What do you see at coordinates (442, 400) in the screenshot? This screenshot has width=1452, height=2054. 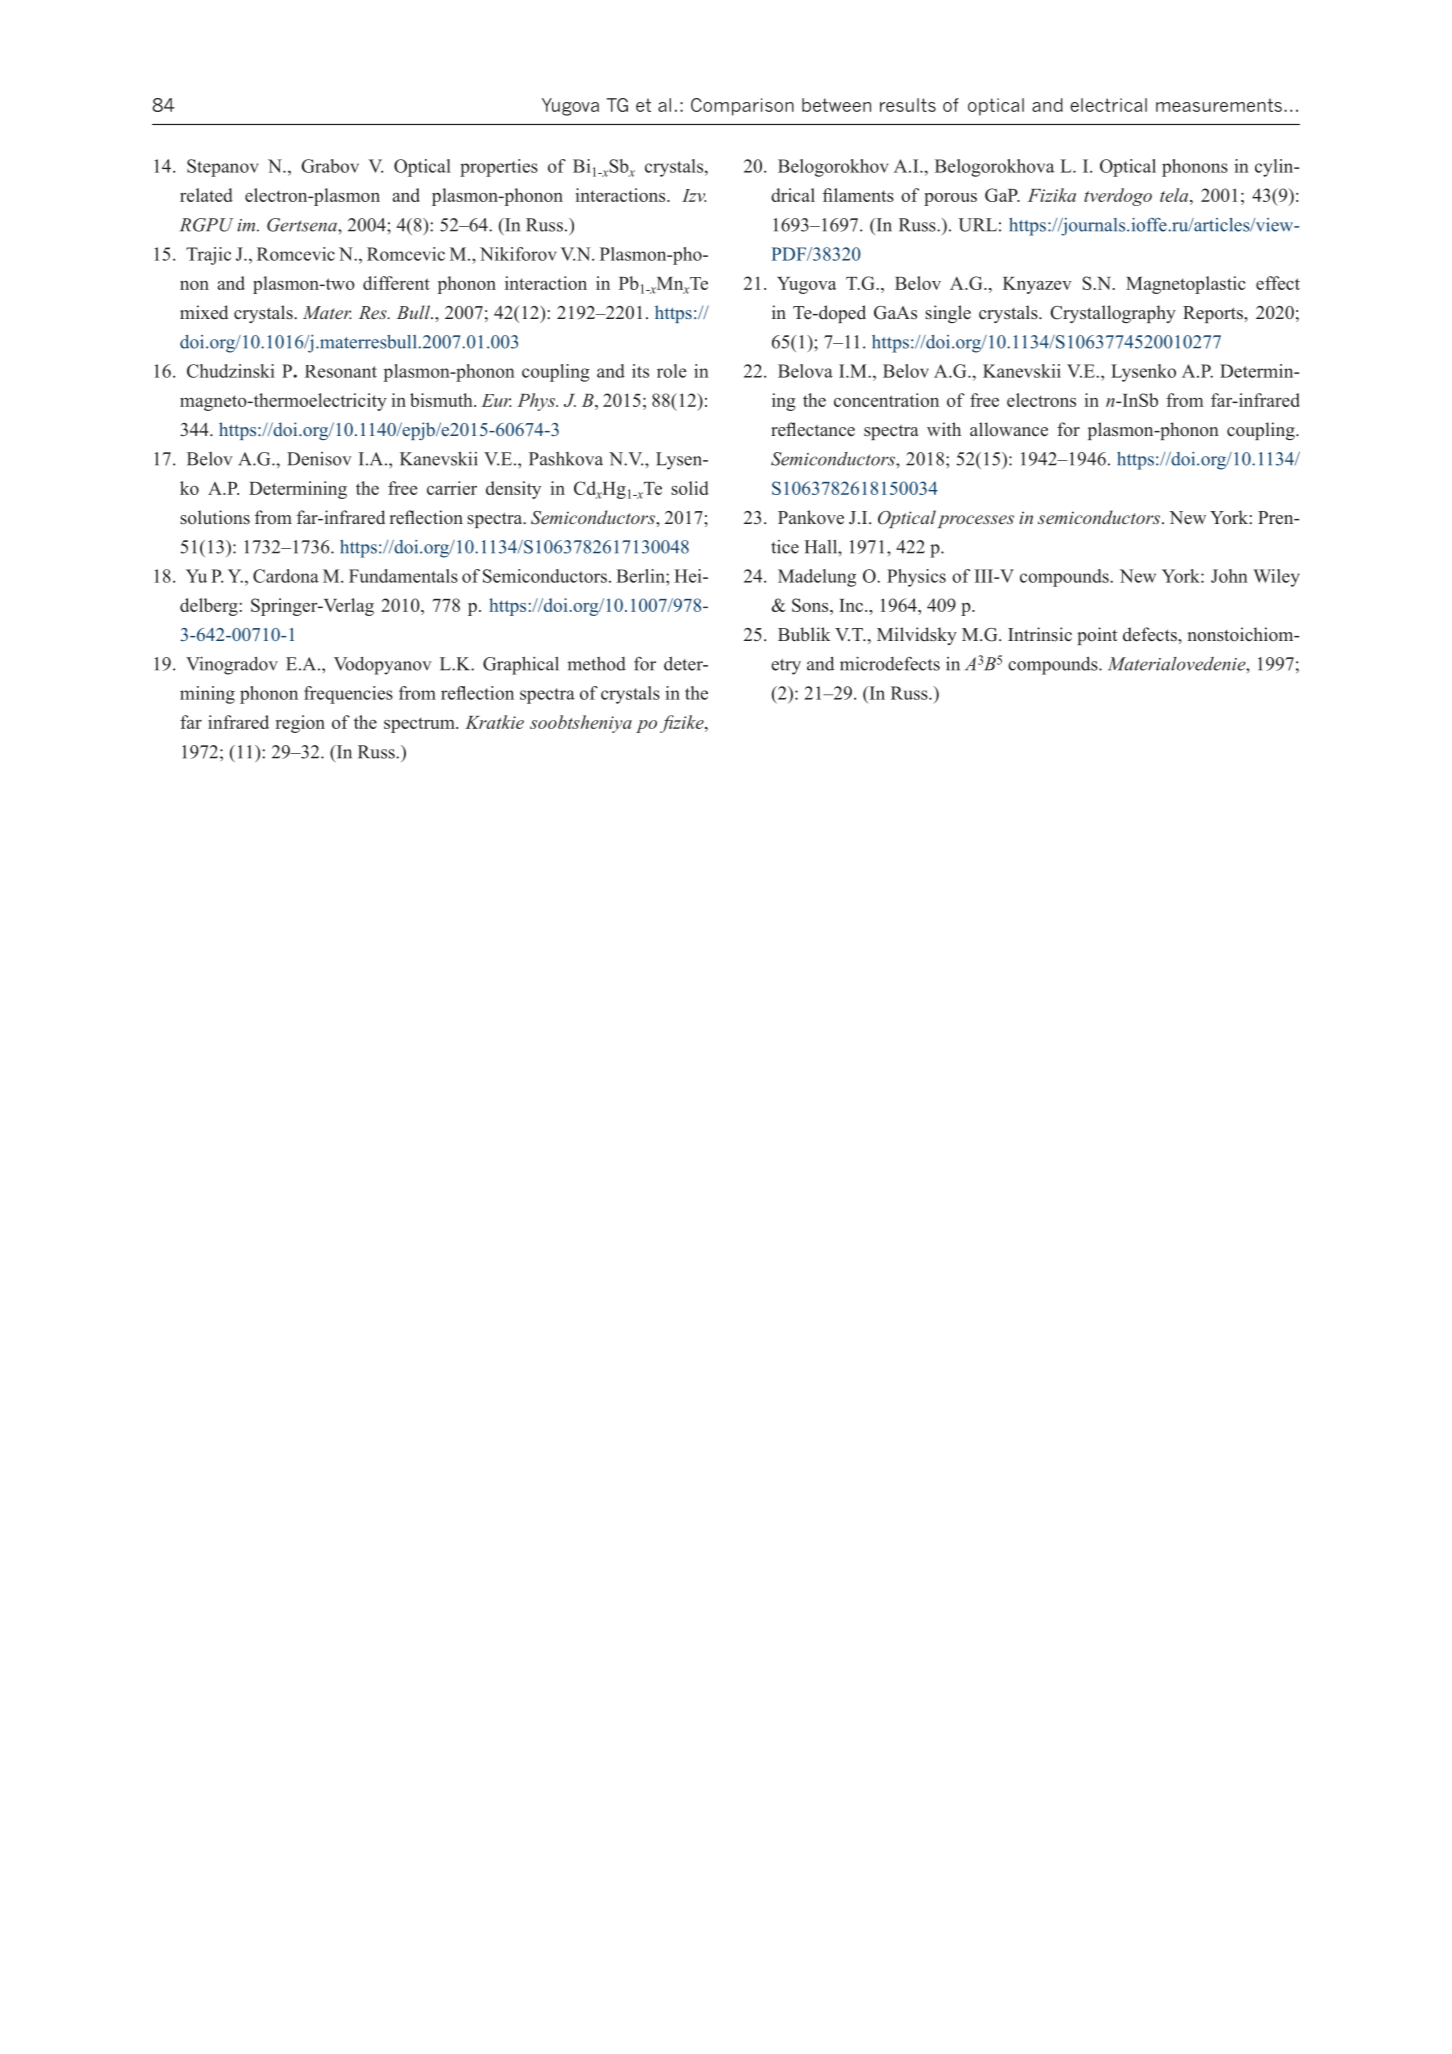 I see `bismuth` at bounding box center [442, 400].
